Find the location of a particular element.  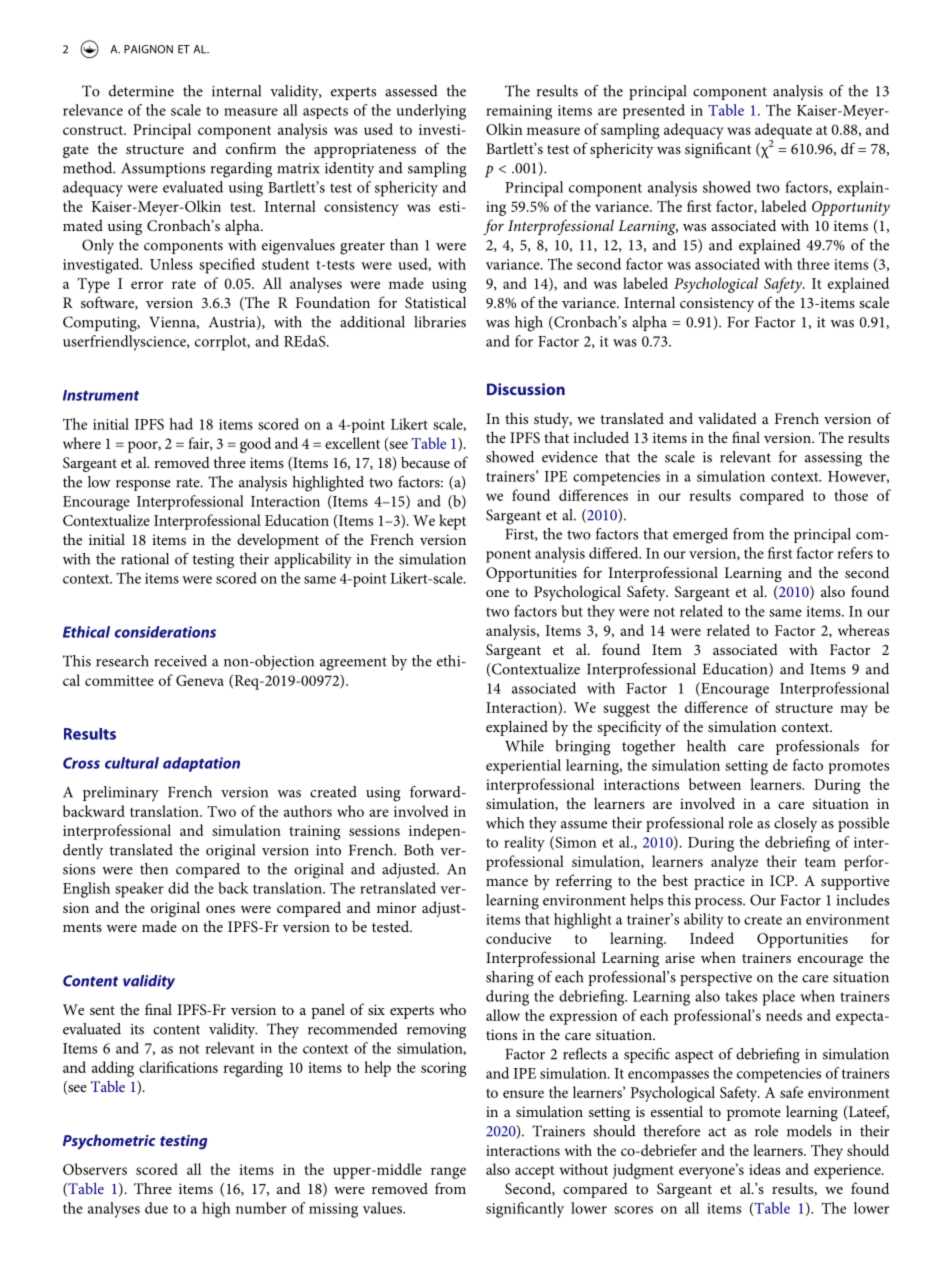

validated is located at coordinates (727, 418).
